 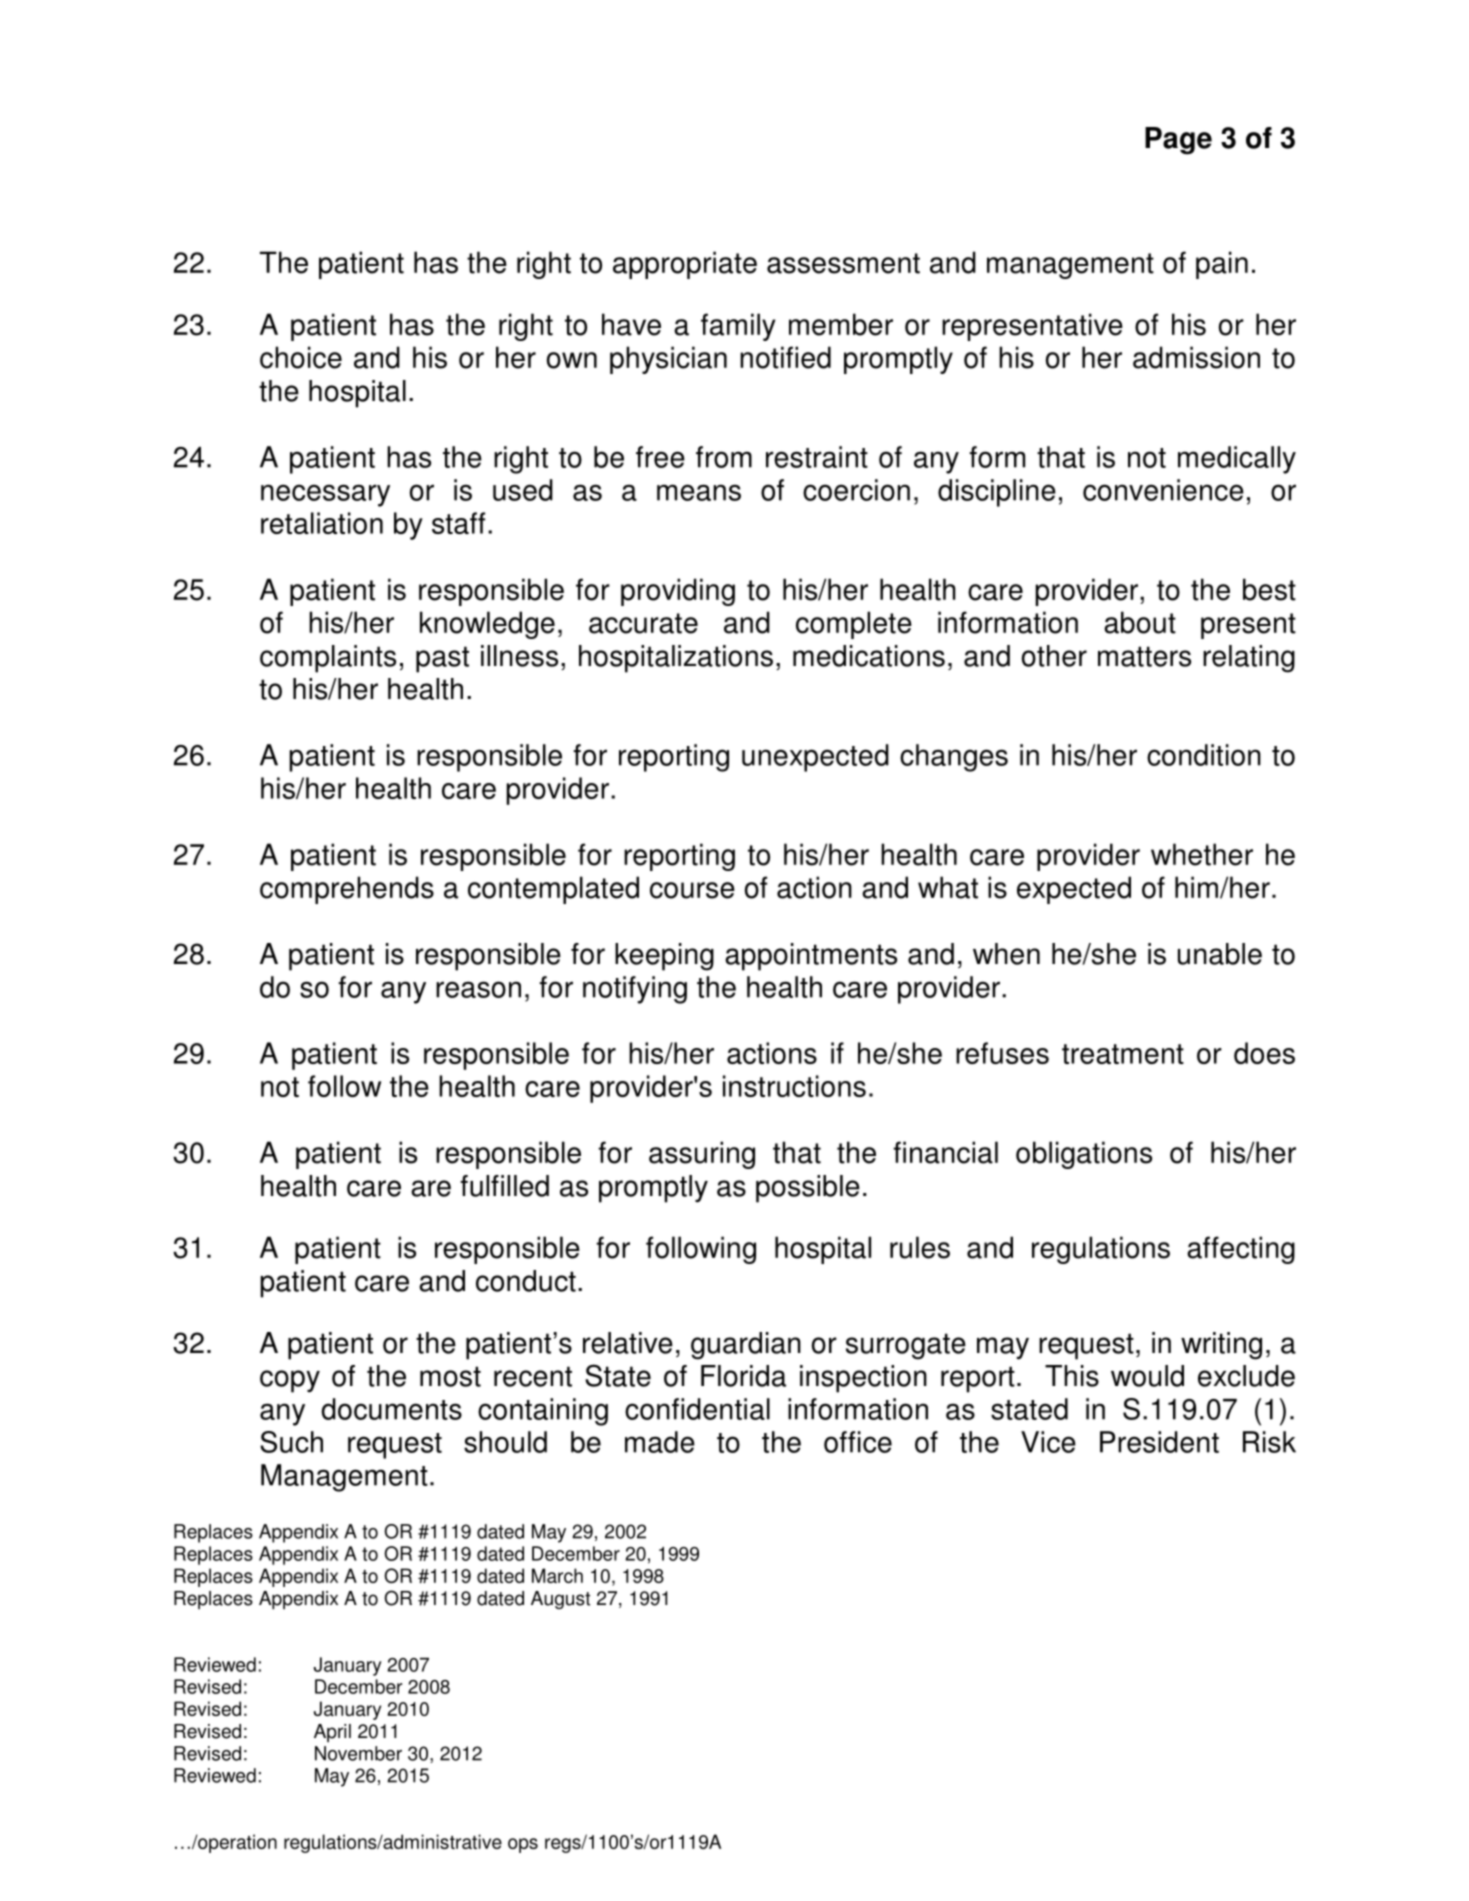 What do you see at coordinates (1178, 141) in the screenshot?
I see `Page` at bounding box center [1178, 141].
